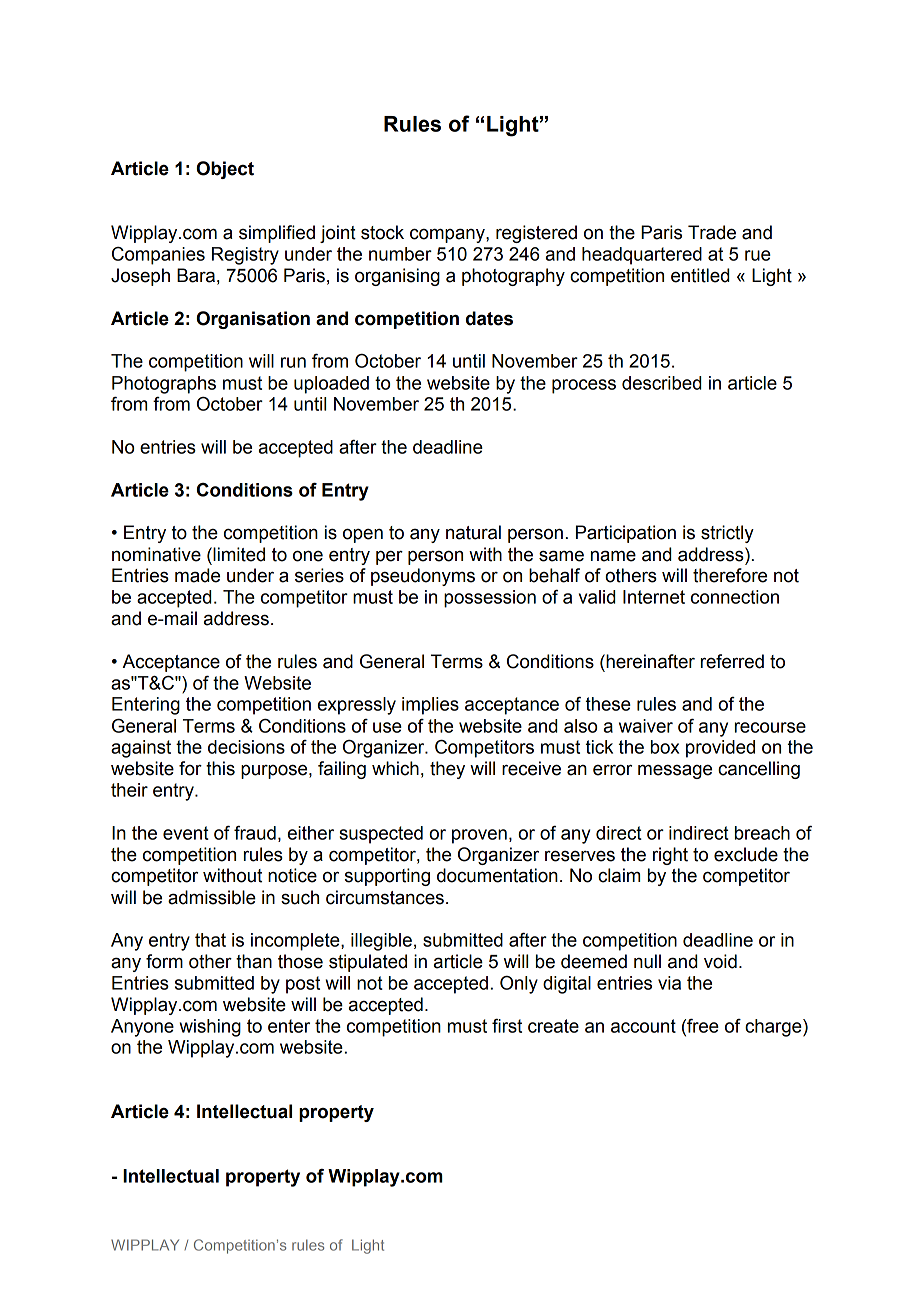 This page has height=1308, width=924. Describe the element at coordinates (238, 554) in the page. I see `limited` at that location.
